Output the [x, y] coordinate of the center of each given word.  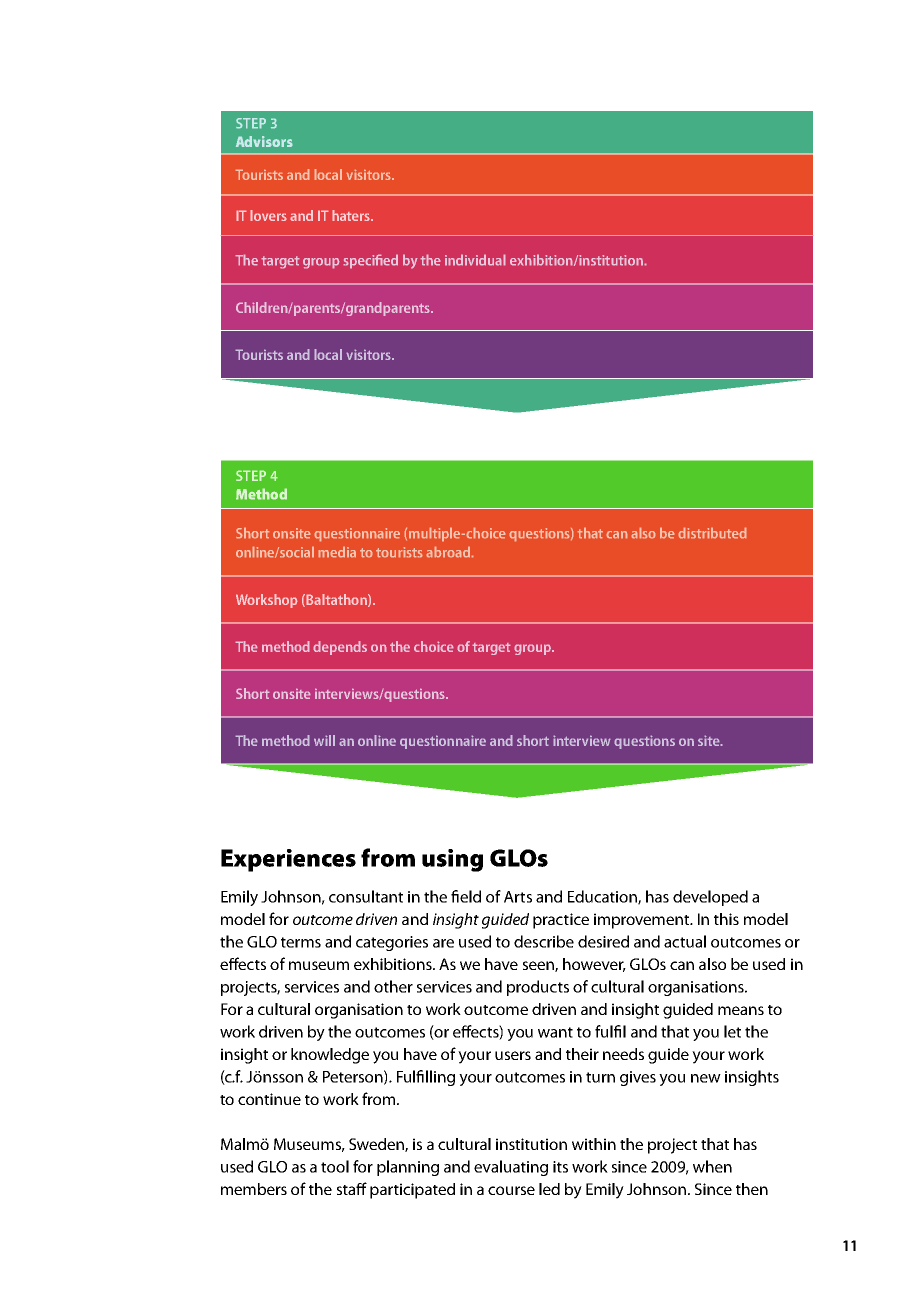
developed [710, 898]
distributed [712, 533]
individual [475, 260]
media [337, 552]
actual [685, 941]
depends [340, 648]
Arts [518, 897]
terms [301, 942]
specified [370, 261]
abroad [448, 552]
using [452, 860]
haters [352, 215]
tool [335, 1166]
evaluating [511, 1168]
